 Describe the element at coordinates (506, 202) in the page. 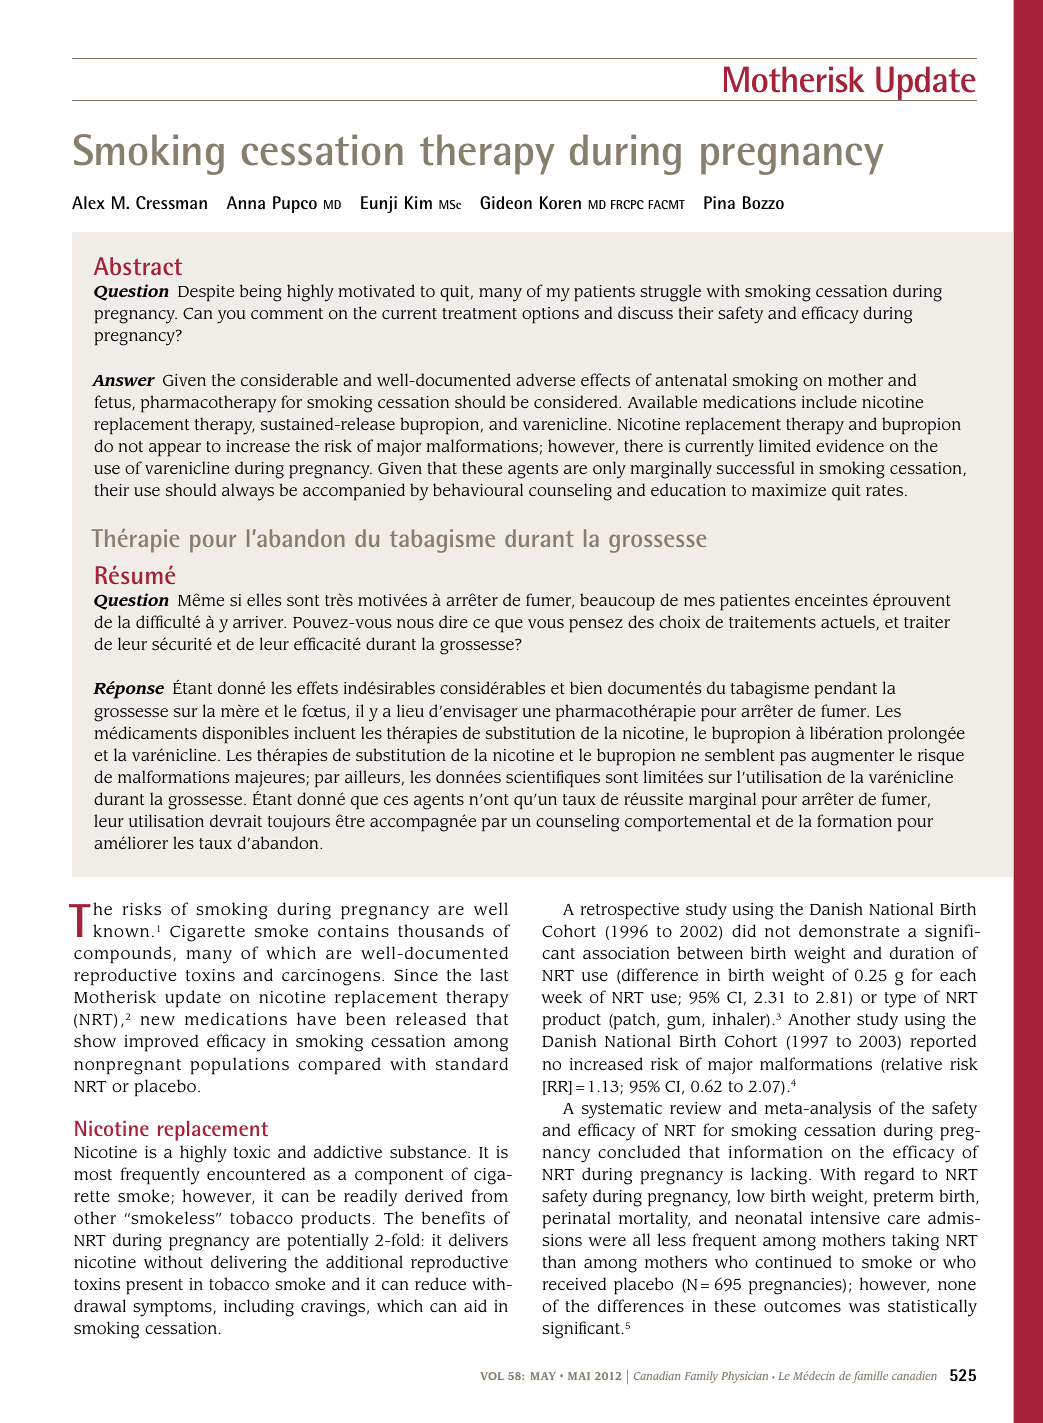

I see `Gideon` at that location.
